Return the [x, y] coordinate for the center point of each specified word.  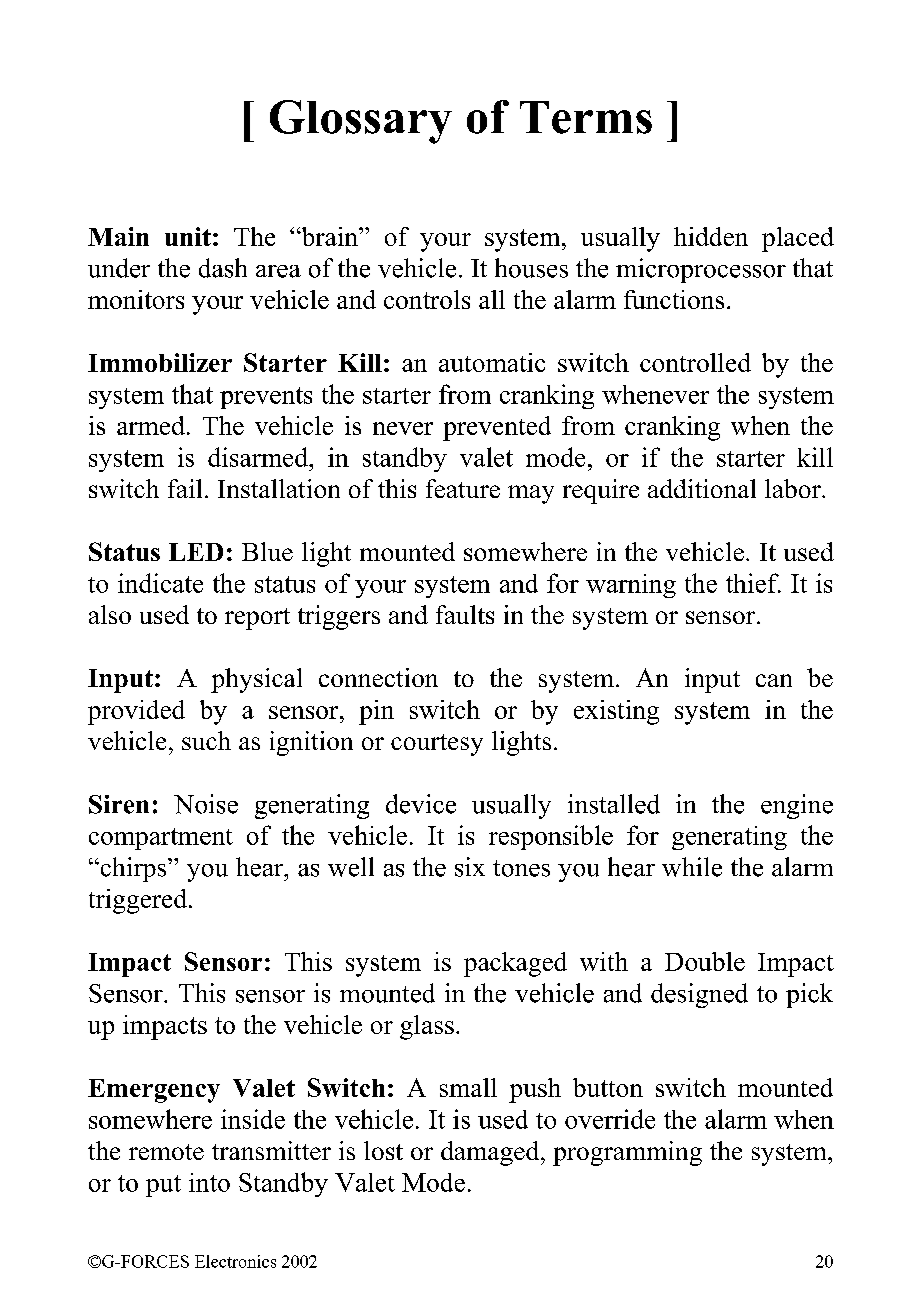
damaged [491, 1153]
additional [702, 488]
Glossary [361, 122]
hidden [711, 236]
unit [188, 236]
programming [627, 1153]
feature [463, 488]
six [470, 867]
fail [185, 488]
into [209, 1182]
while [692, 867]
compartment [161, 839]
